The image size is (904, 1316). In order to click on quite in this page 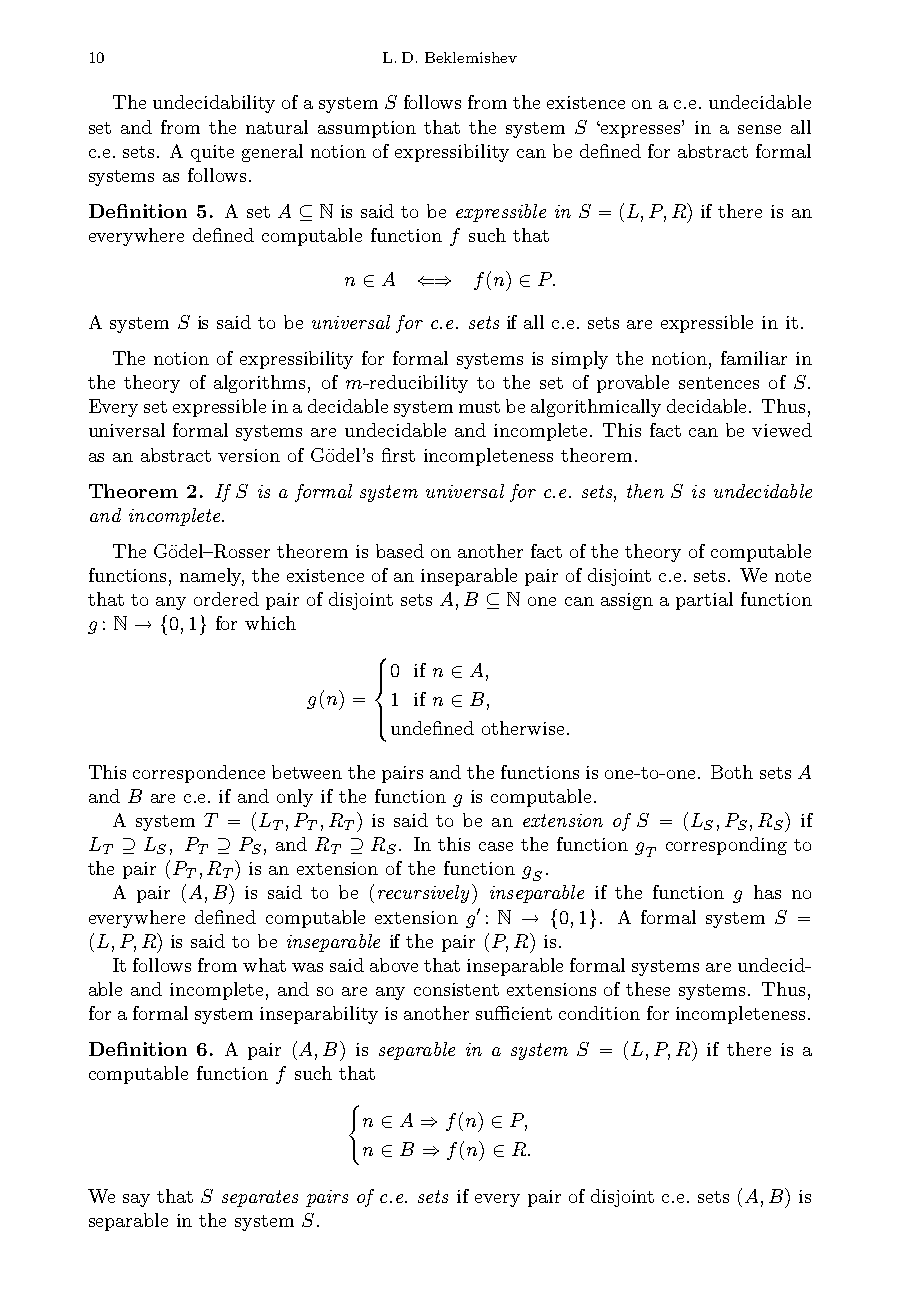, I will do `click(212, 153)`.
